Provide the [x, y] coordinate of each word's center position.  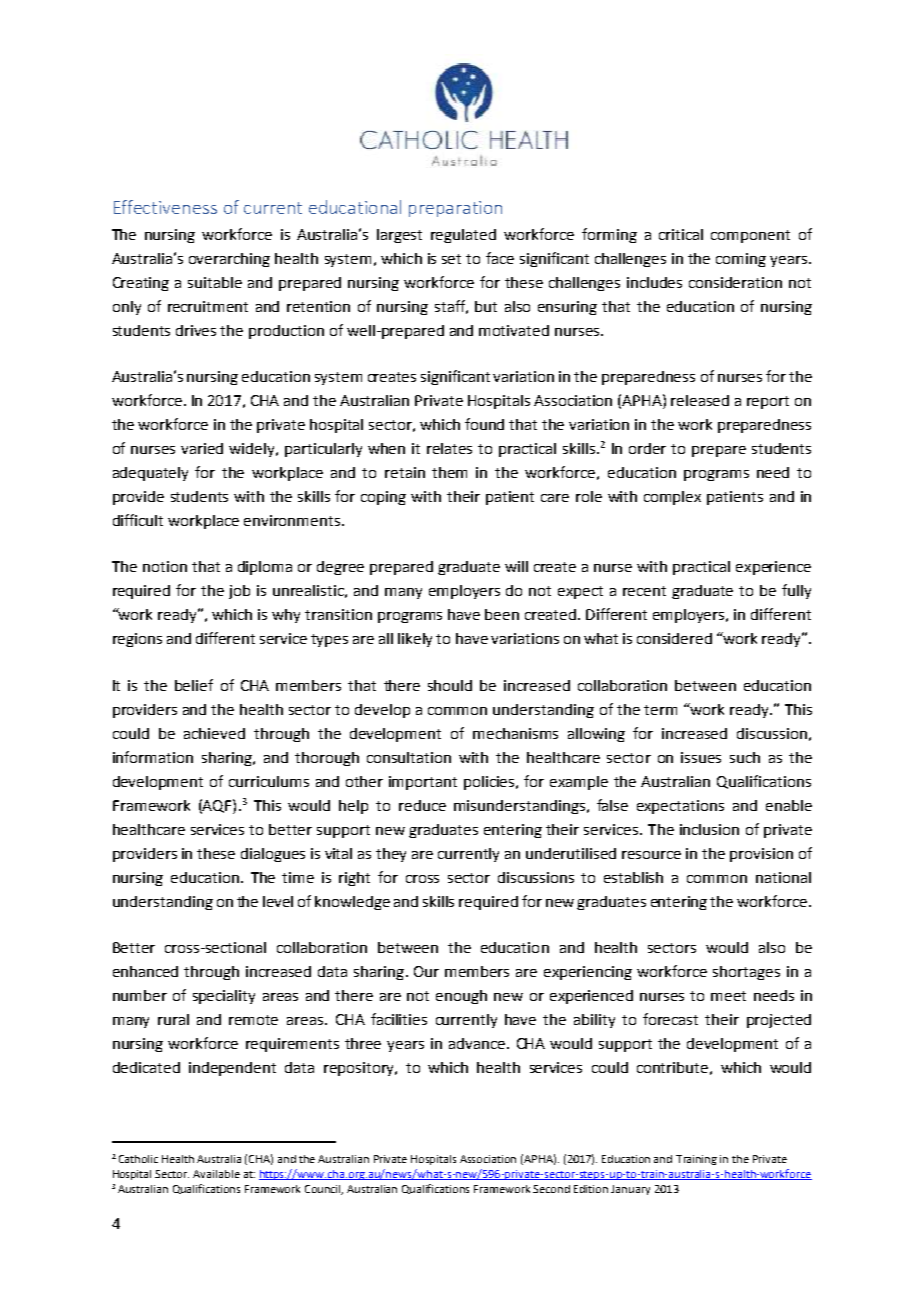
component [750, 236]
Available [216, 1174]
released [700, 400]
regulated [463, 236]
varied [202, 448]
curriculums [269, 781]
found [484, 424]
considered [674, 638]
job [239, 592]
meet [728, 996]
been [502, 614]
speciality [224, 997]
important [423, 783]
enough [461, 997]
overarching [229, 260]
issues [701, 757]
